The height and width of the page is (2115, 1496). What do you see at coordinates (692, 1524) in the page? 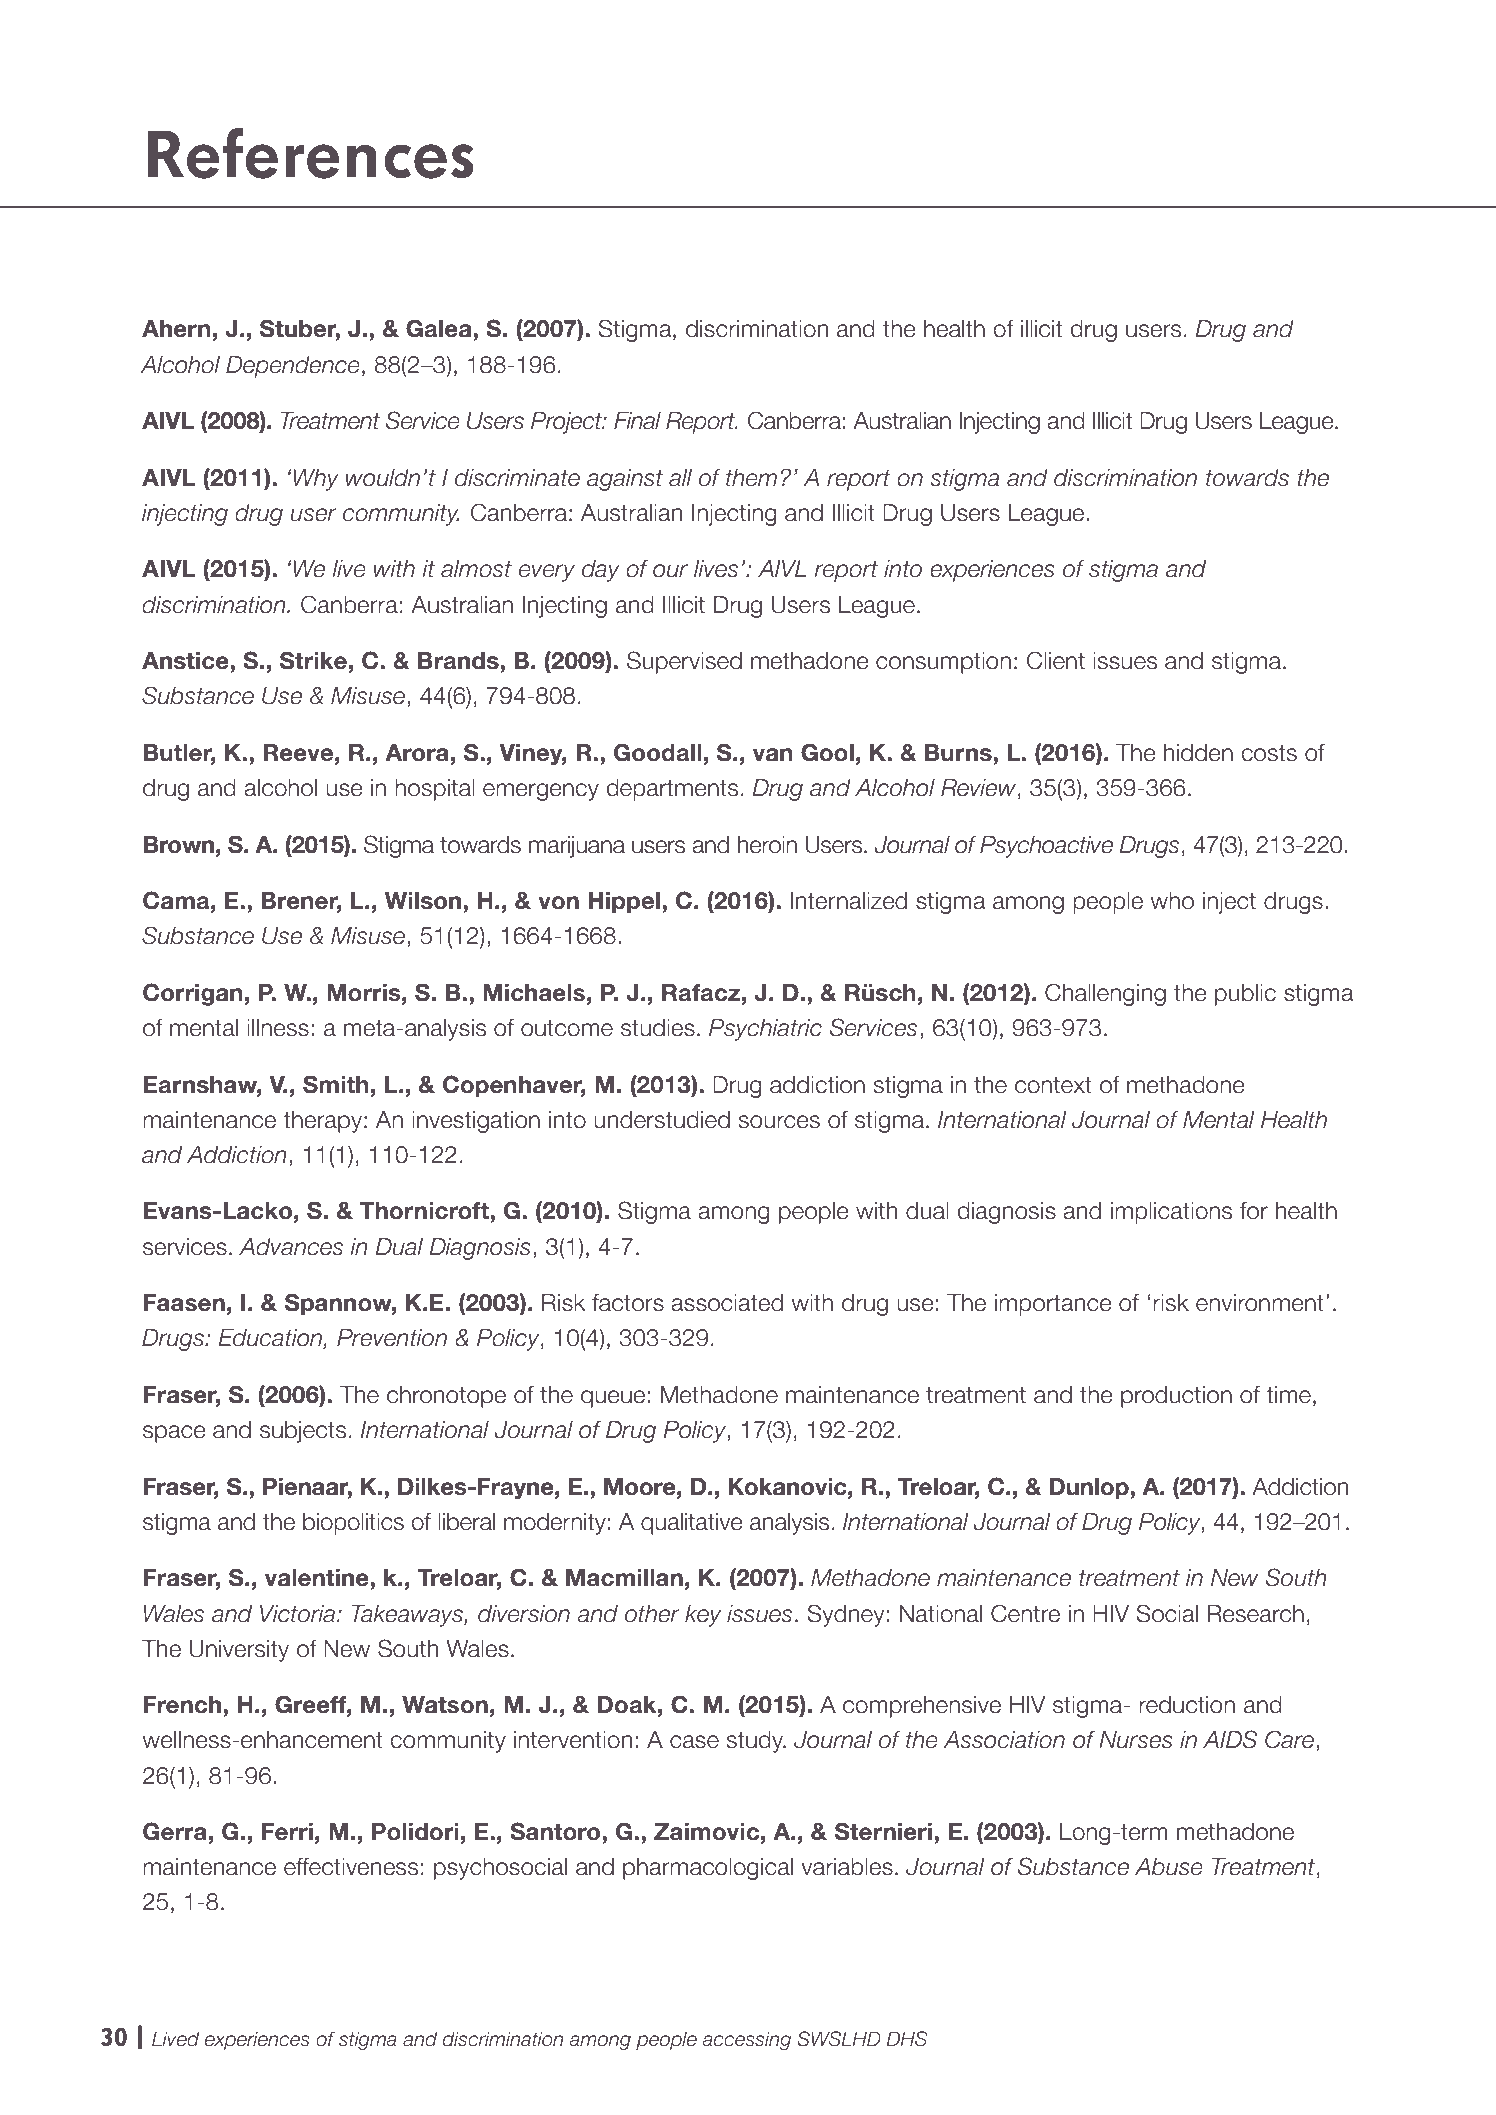
I see `qualitative` at bounding box center [692, 1524].
